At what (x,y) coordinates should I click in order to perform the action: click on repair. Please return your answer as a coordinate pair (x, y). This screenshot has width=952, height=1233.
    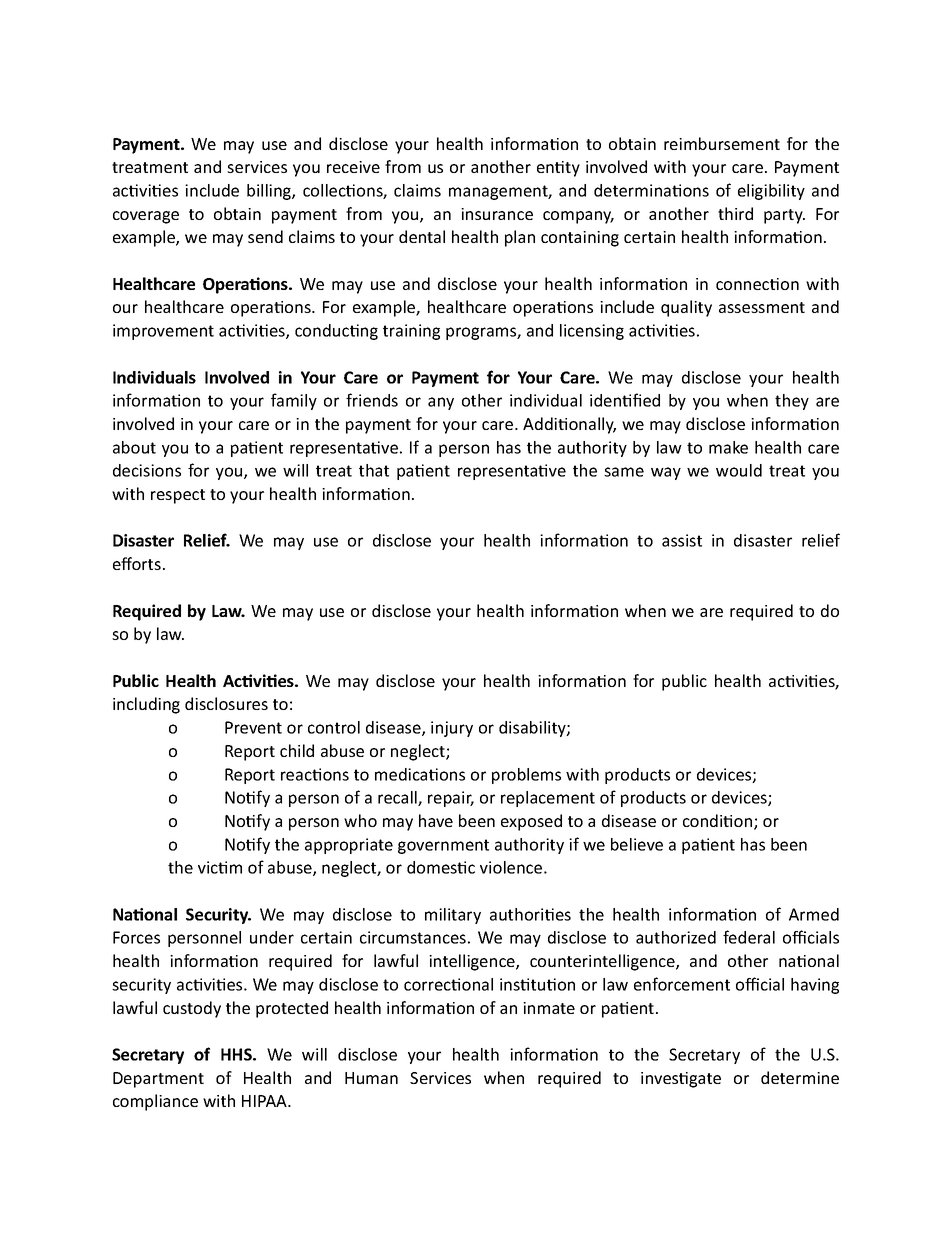
    Looking at the image, I should click on (451, 799).
